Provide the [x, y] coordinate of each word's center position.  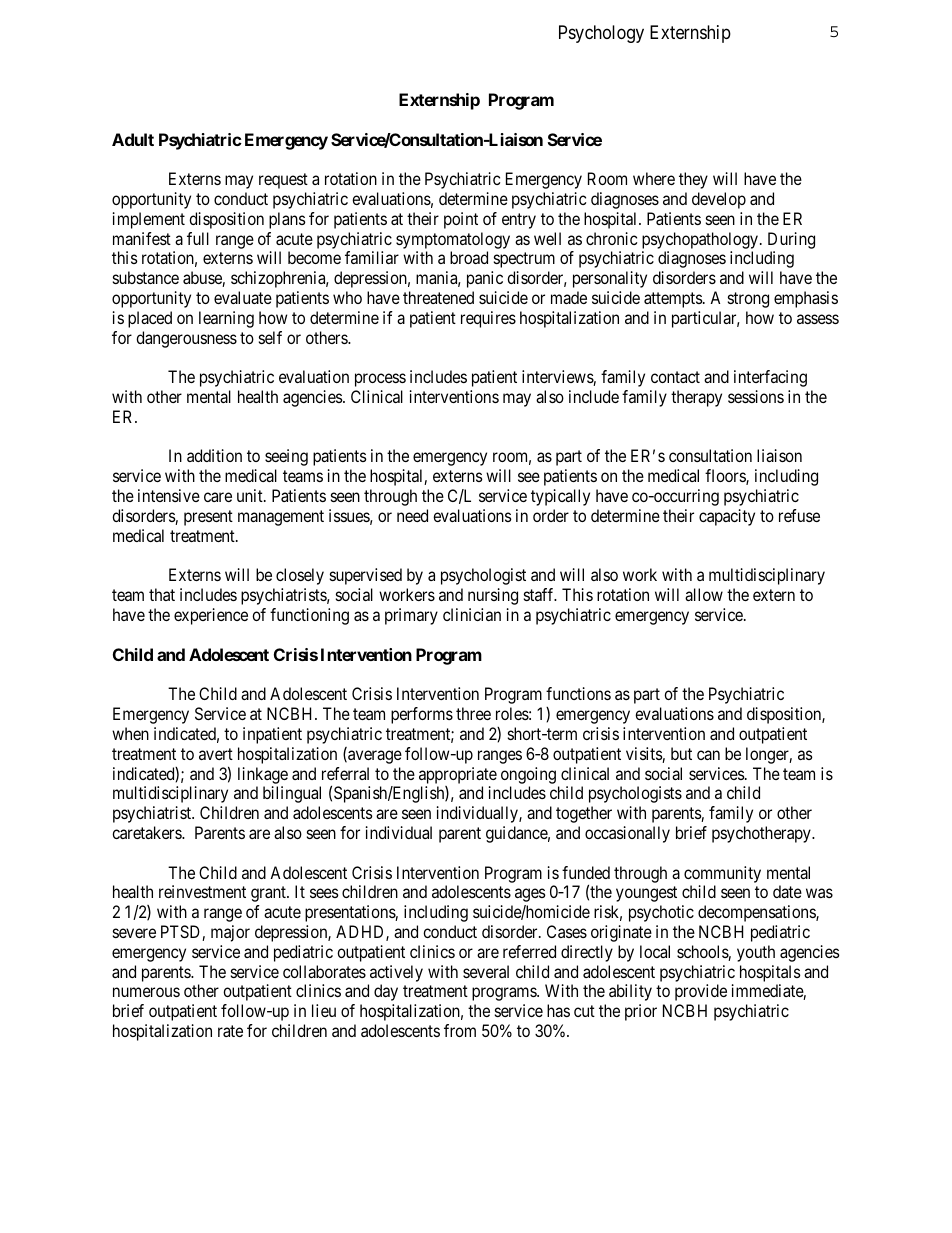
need [412, 515]
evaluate [243, 297]
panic [485, 279]
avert [216, 754]
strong [748, 300]
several [486, 971]
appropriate [458, 775]
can [708, 755]
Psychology [601, 34]
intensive [169, 495]
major [230, 933]
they [693, 180]
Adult [133, 139]
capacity [727, 517]
